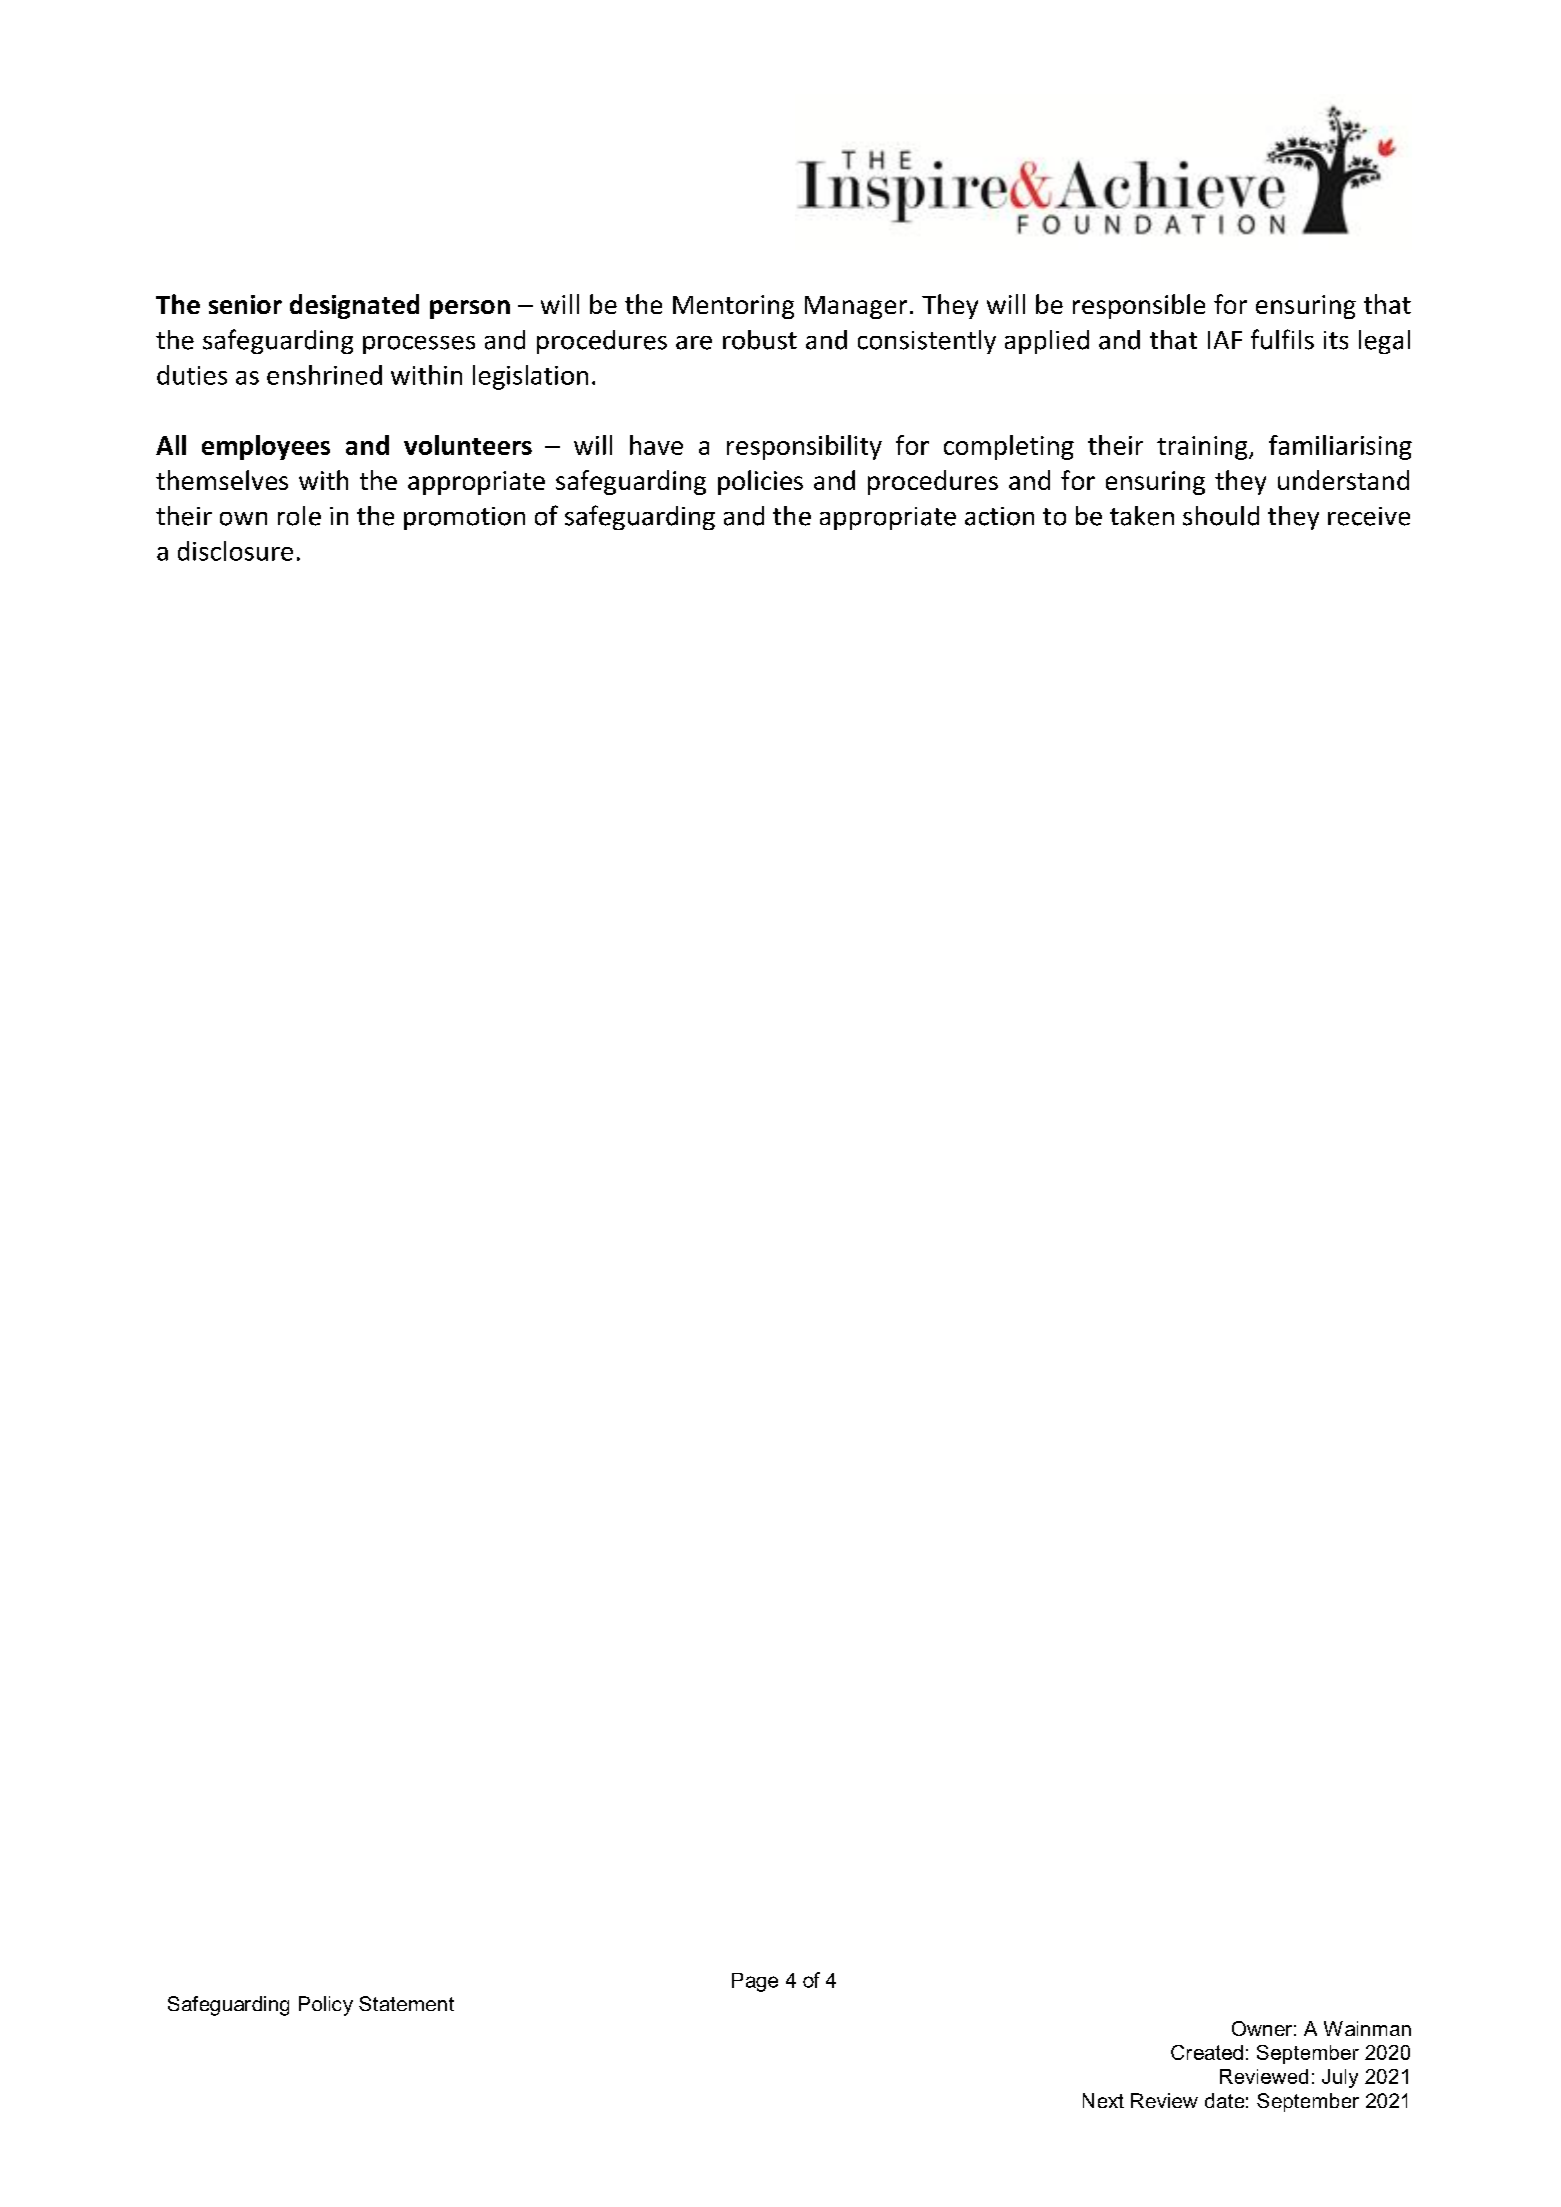 The height and width of the image is (2207, 1561). What do you see at coordinates (326, 2006) in the image?
I see `Policy` at bounding box center [326, 2006].
